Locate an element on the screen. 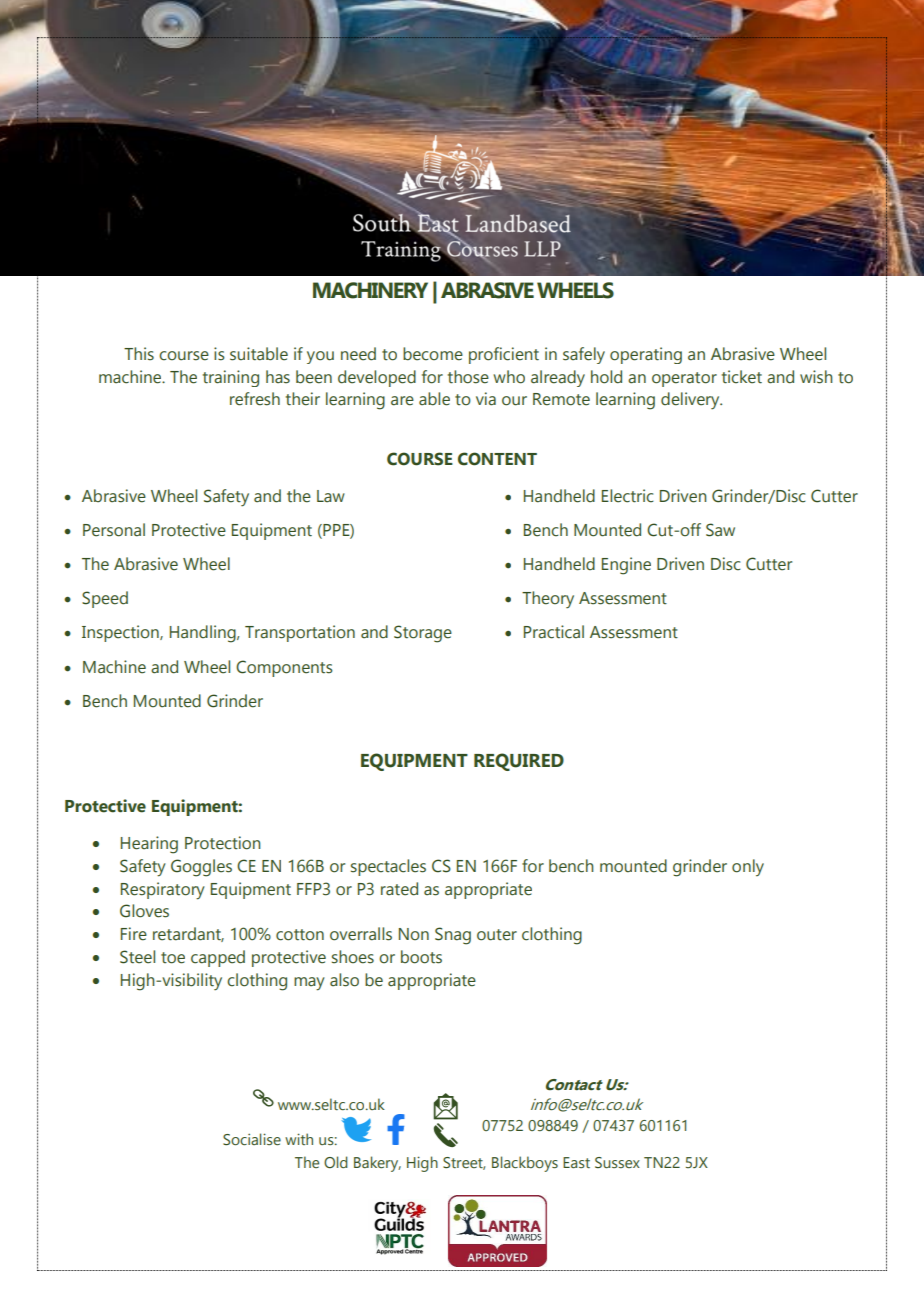 The height and width of the screenshot is (1308, 924). boots is located at coordinates (421, 957).
